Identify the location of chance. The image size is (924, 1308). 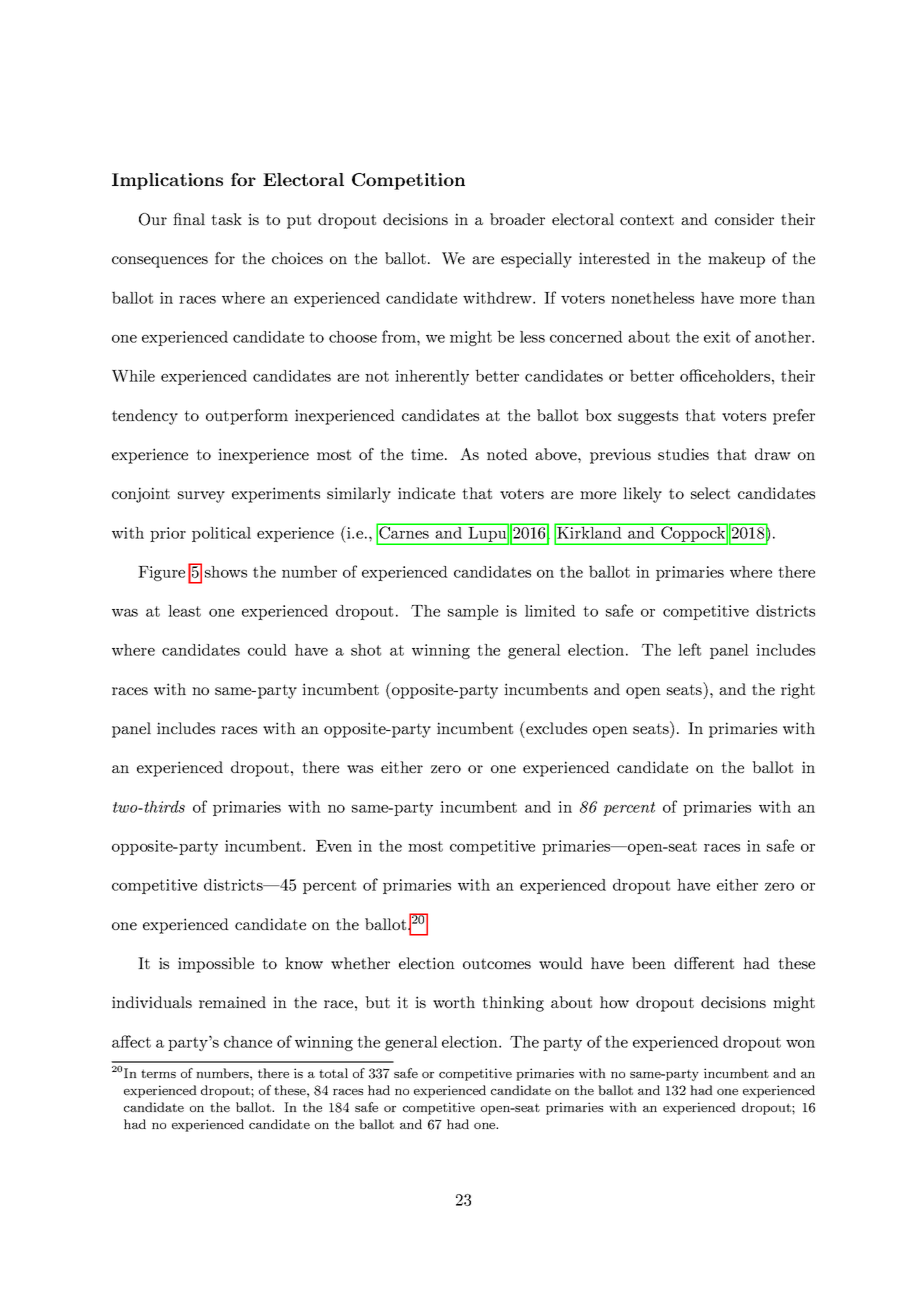
(248, 1042).
